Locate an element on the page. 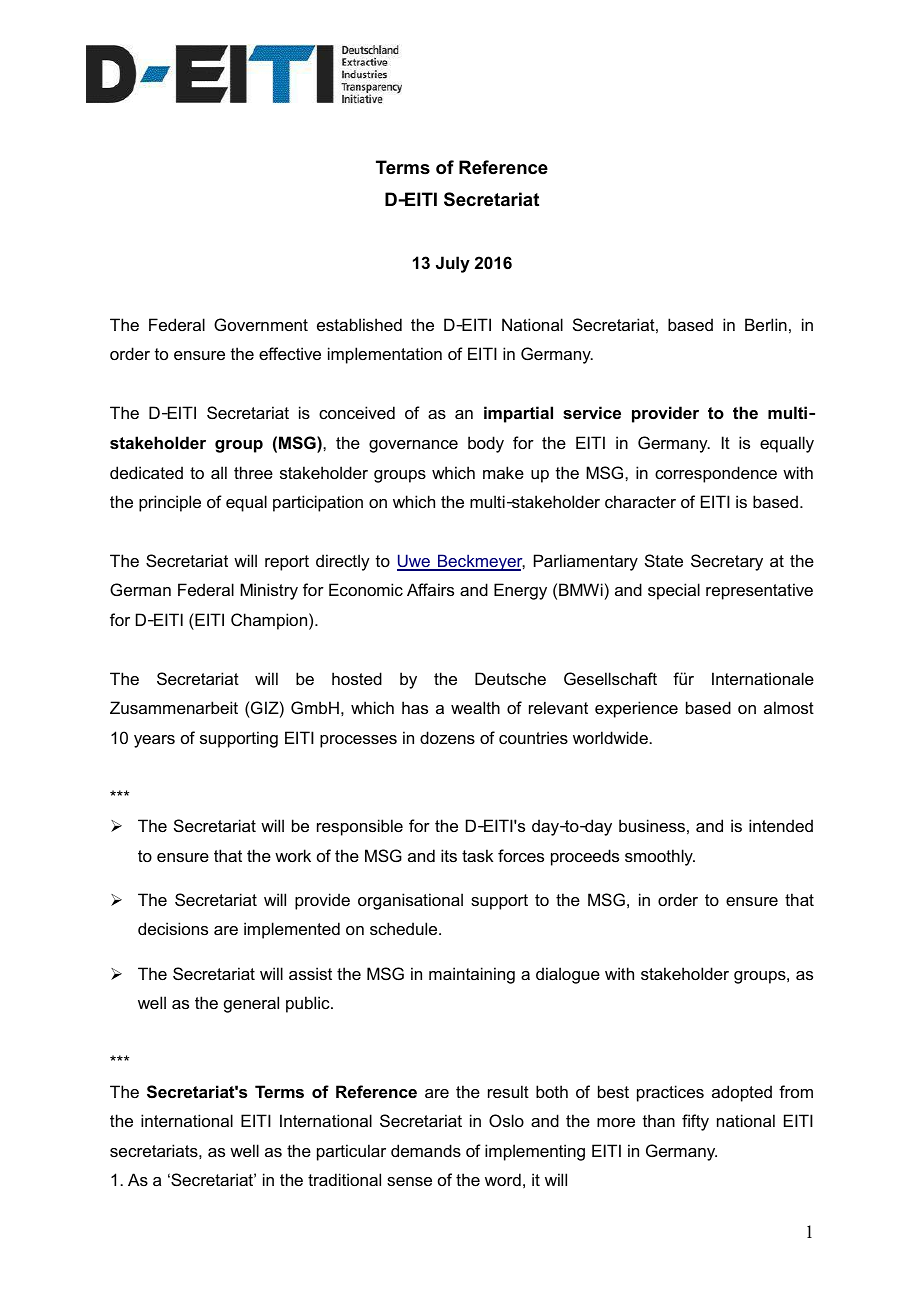  years is located at coordinates (154, 741).
